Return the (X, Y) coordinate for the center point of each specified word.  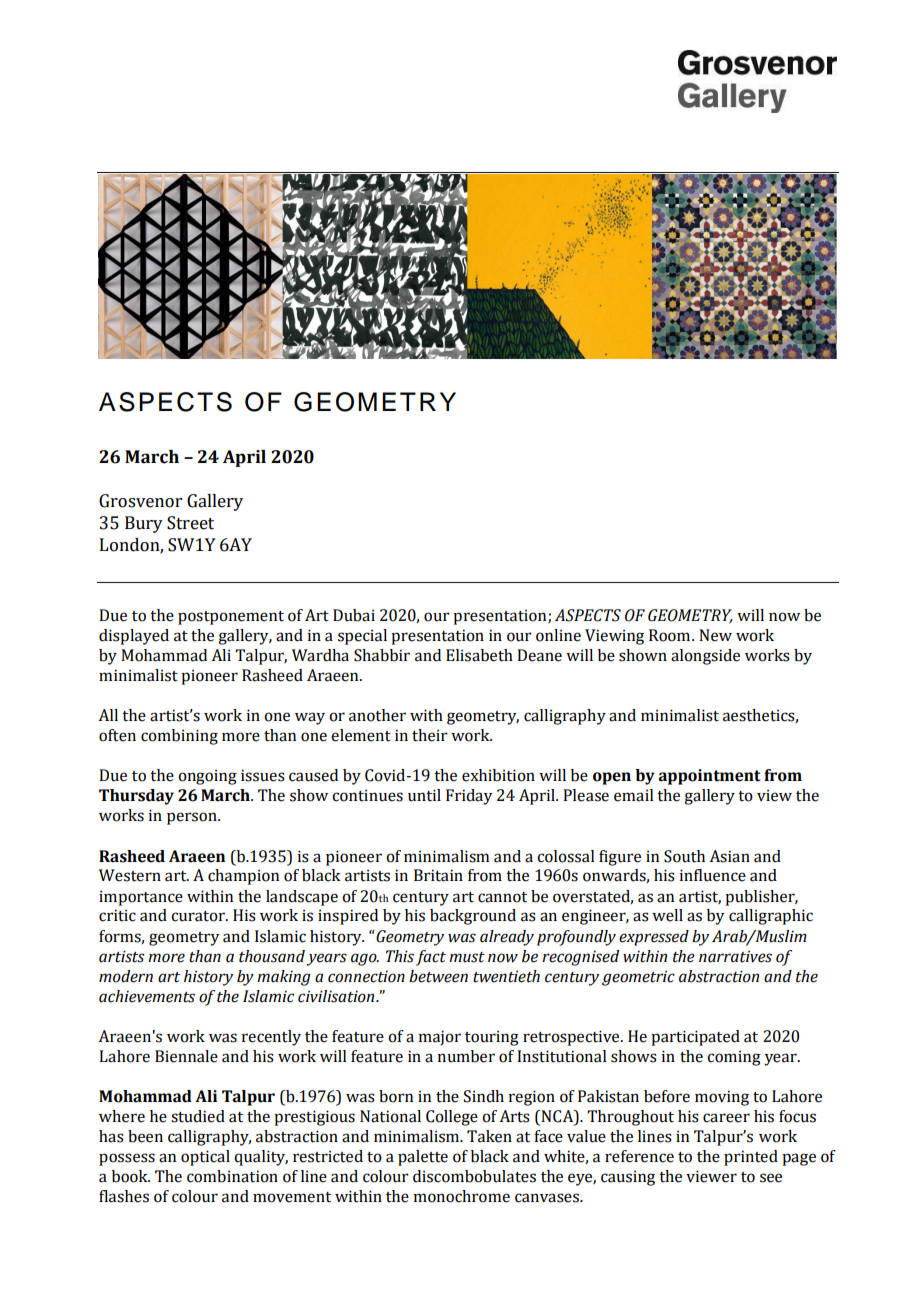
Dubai (354, 615)
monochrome (461, 1196)
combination (232, 1176)
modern (126, 976)
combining (179, 737)
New (715, 635)
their (430, 735)
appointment (709, 777)
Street (190, 523)
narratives (735, 956)
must (467, 957)
